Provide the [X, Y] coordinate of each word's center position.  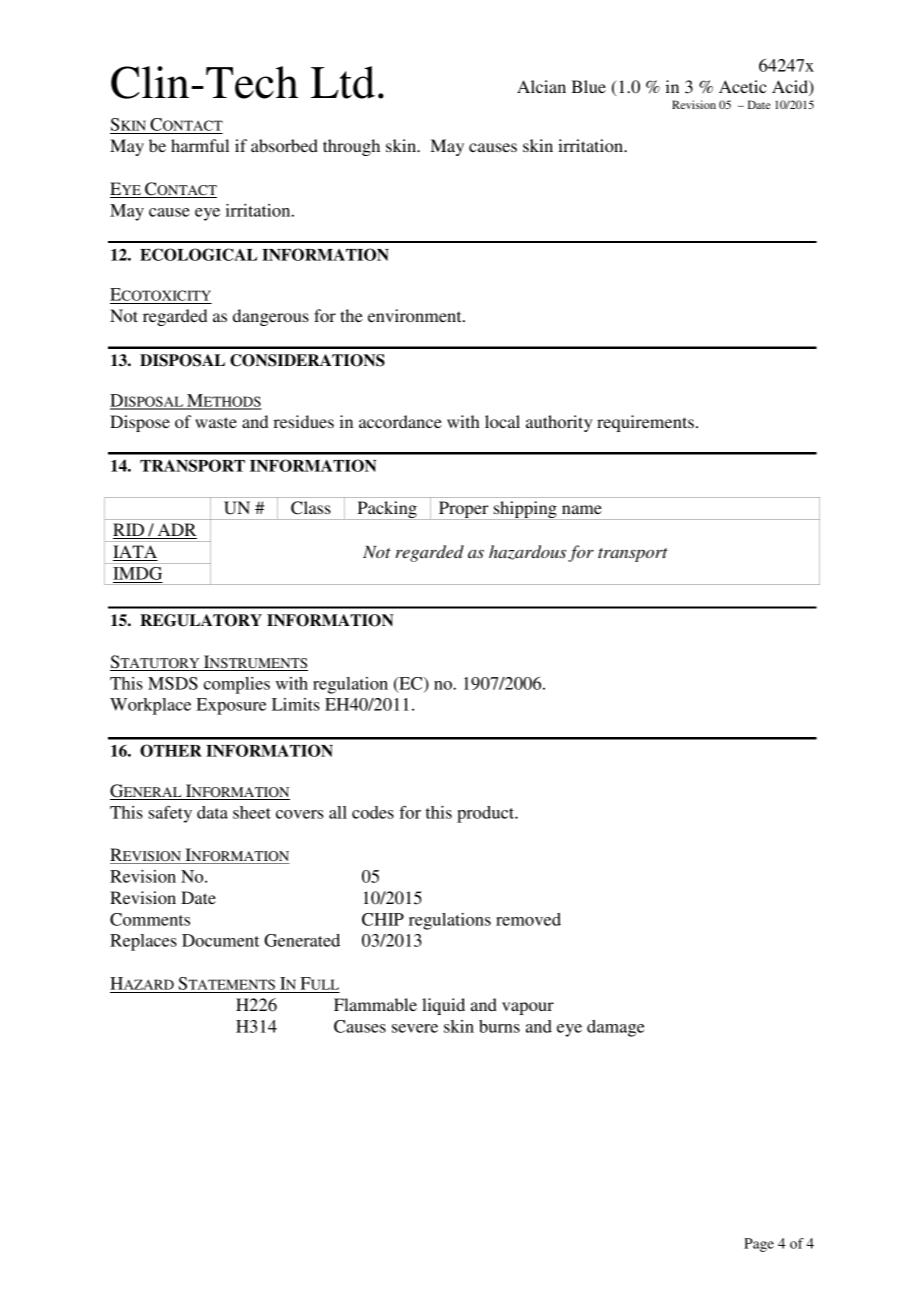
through [351, 147]
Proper [464, 510]
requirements [645, 423]
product [487, 814]
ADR [176, 531]
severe [415, 1028]
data [212, 812]
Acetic [743, 86]
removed [528, 919]
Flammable [375, 1004]
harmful [200, 145]
